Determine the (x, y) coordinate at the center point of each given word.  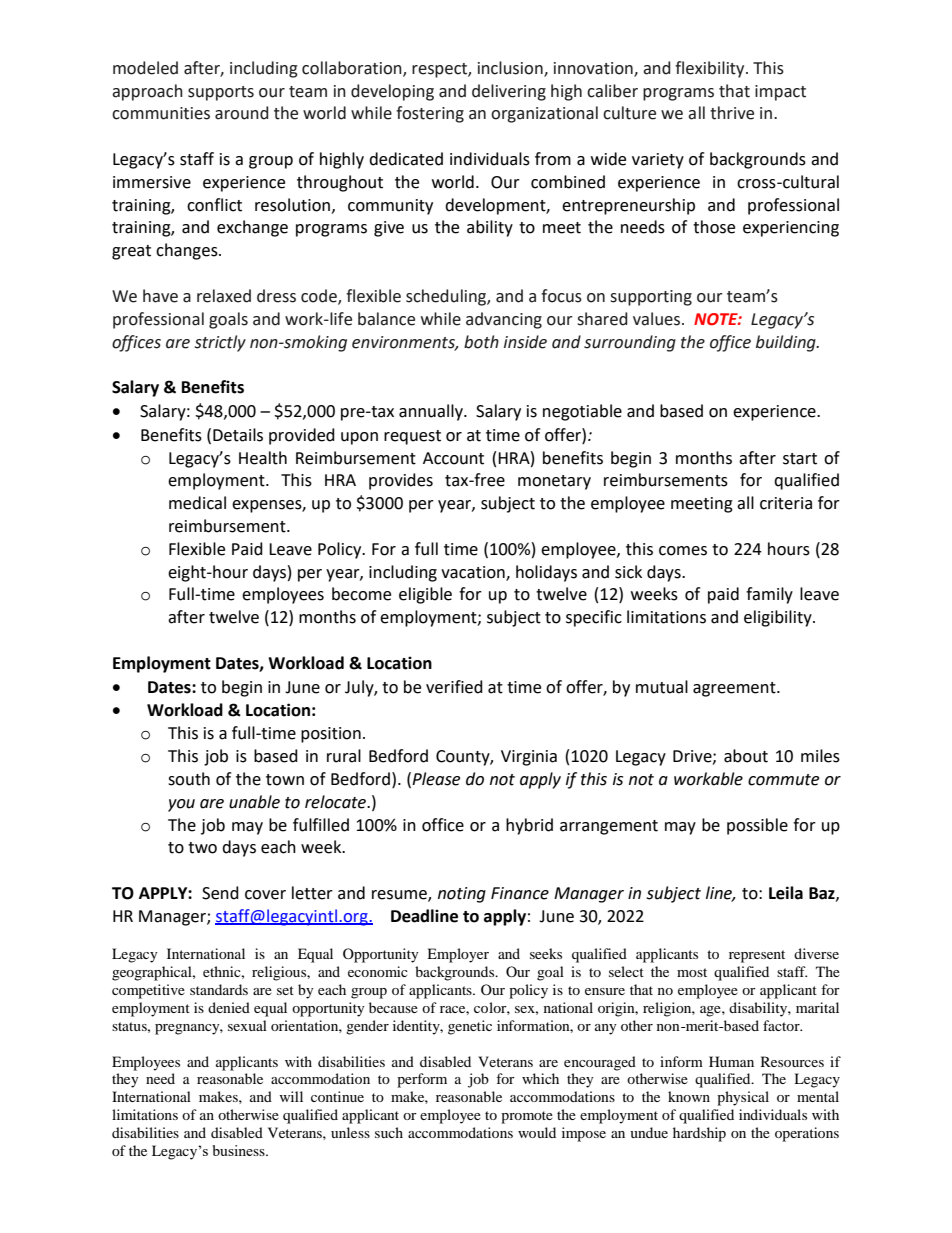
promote (527, 1117)
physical (743, 1098)
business (240, 1150)
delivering (509, 92)
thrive (732, 113)
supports (221, 93)
